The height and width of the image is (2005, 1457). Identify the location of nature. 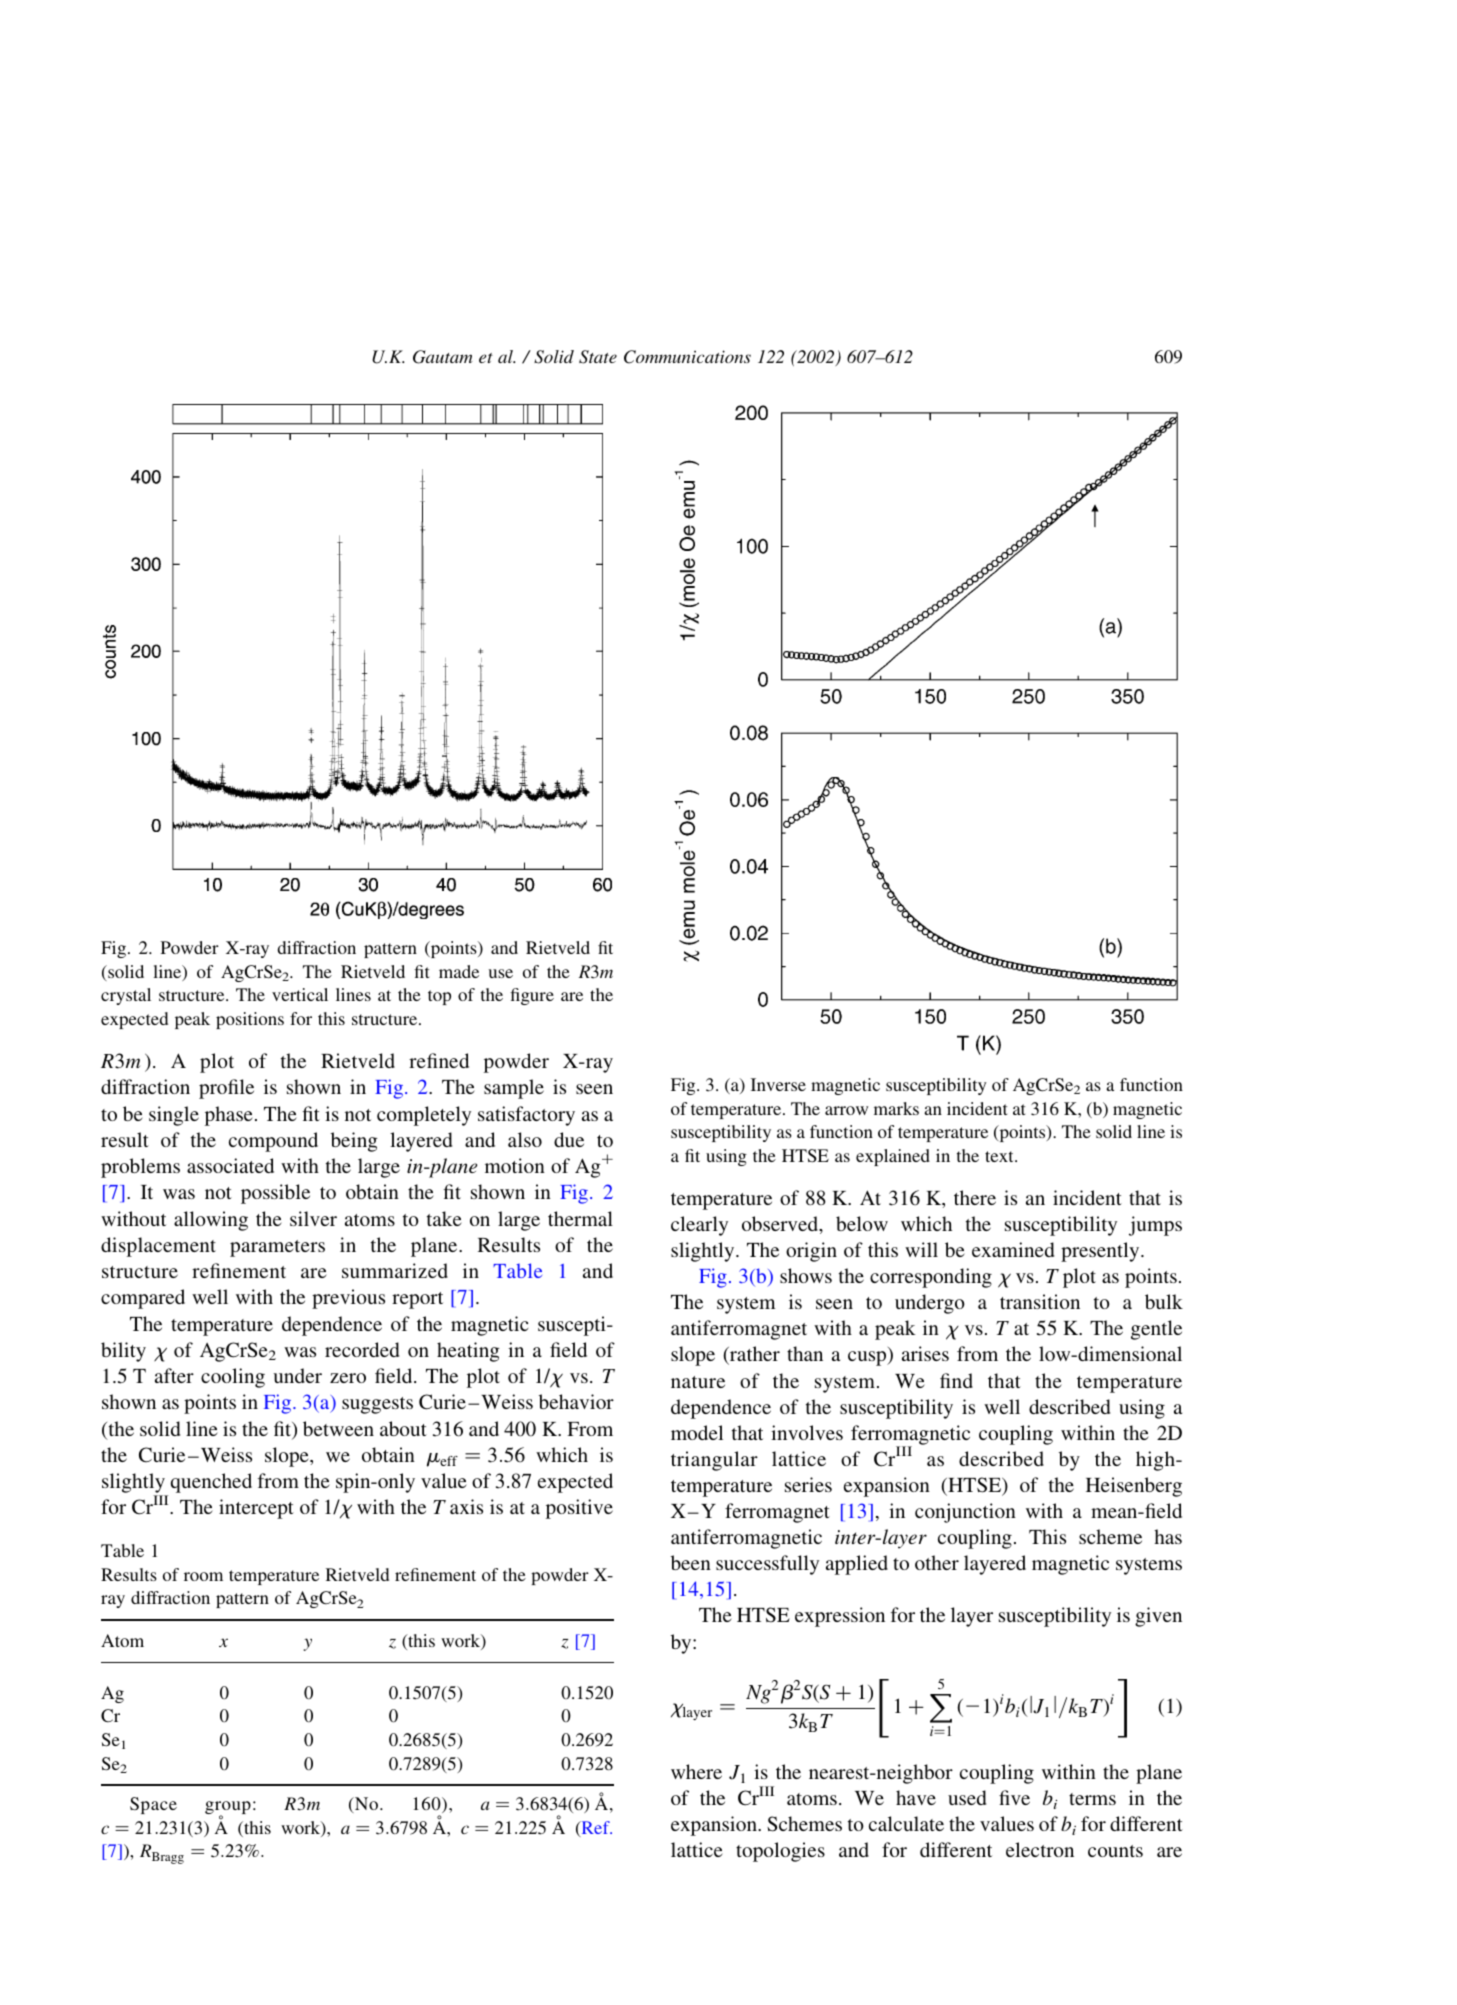
(698, 1382).
